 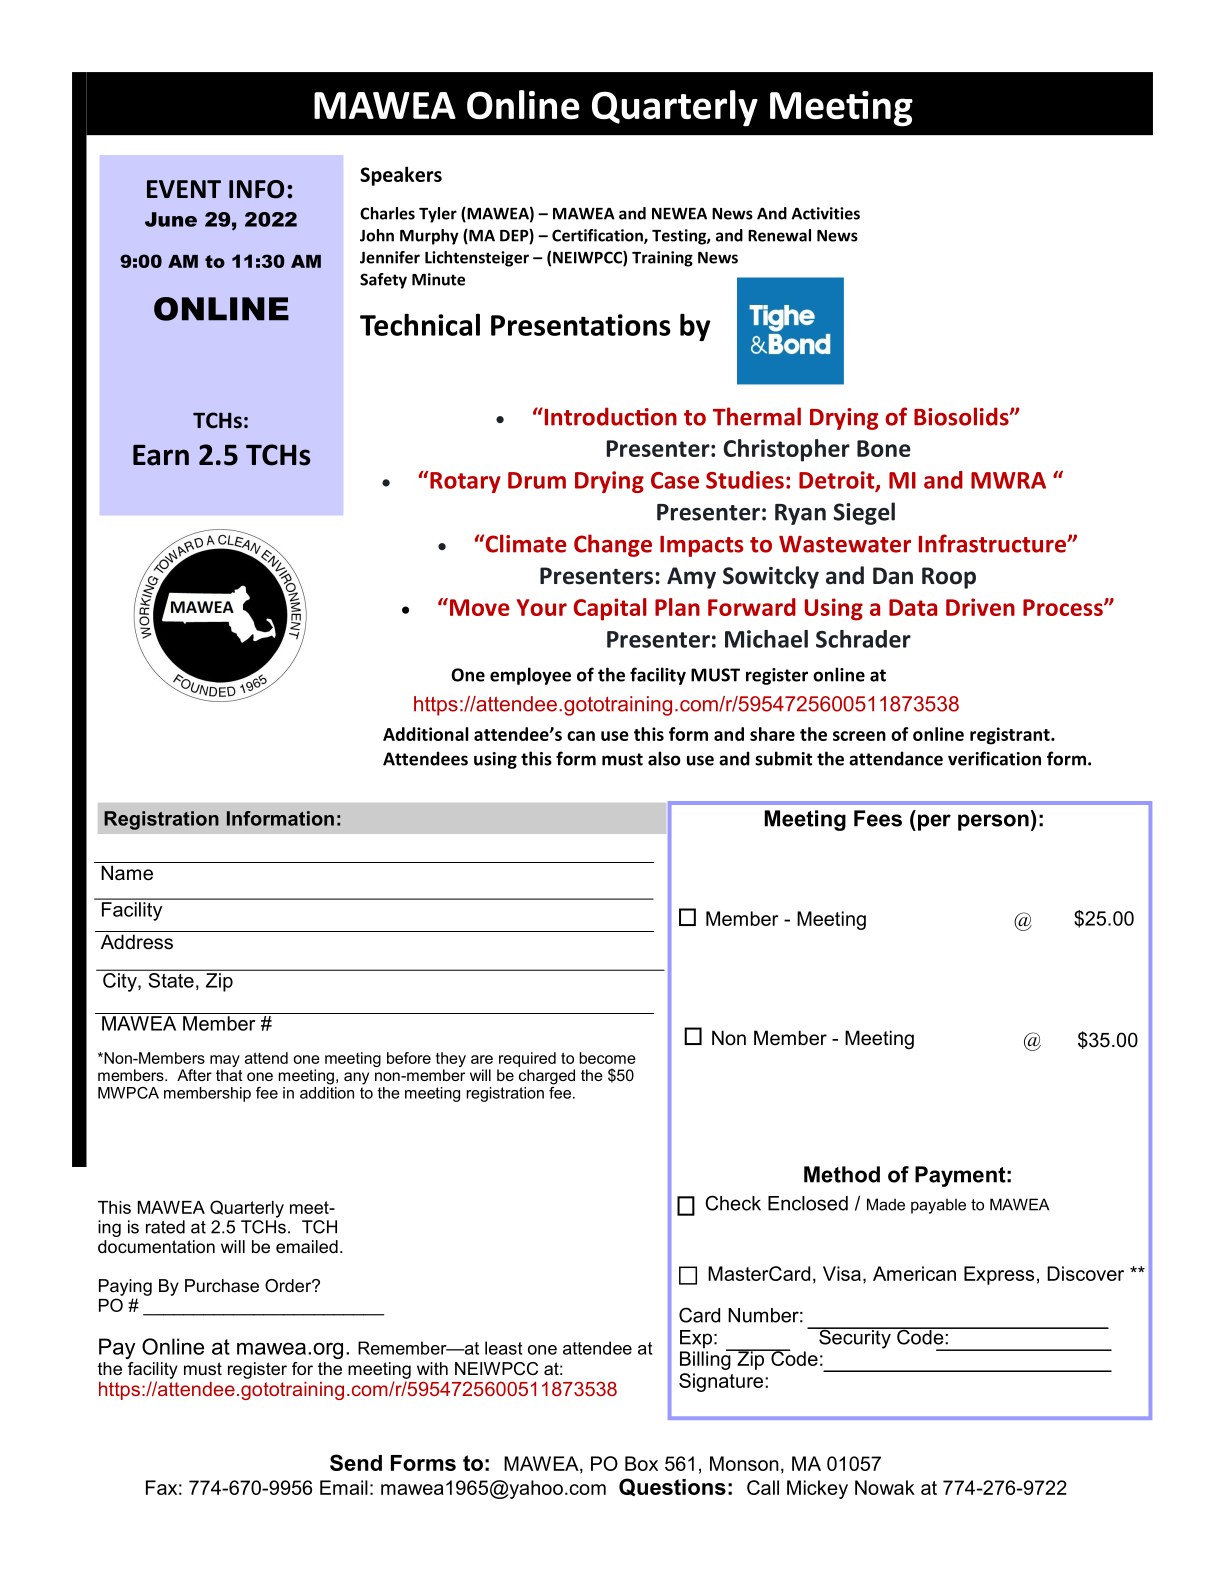 What do you see at coordinates (993, 822) in the screenshot?
I see `person` at bounding box center [993, 822].
